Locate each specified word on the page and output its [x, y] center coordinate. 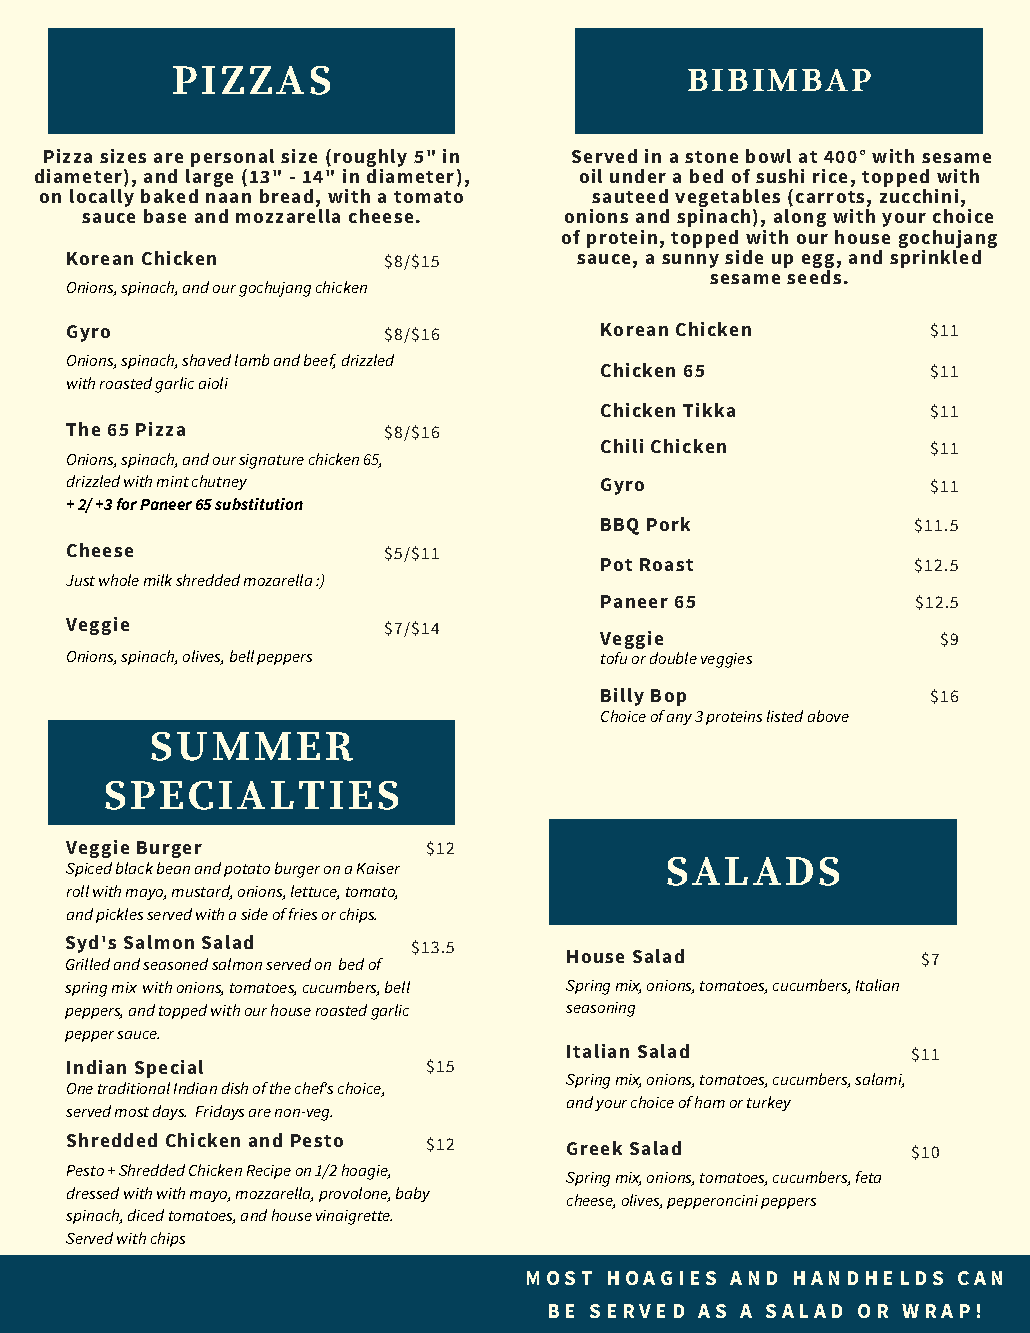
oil [591, 176]
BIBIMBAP [779, 80]
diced [146, 1215]
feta [868, 1177]
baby [413, 1194]
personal [232, 158]
